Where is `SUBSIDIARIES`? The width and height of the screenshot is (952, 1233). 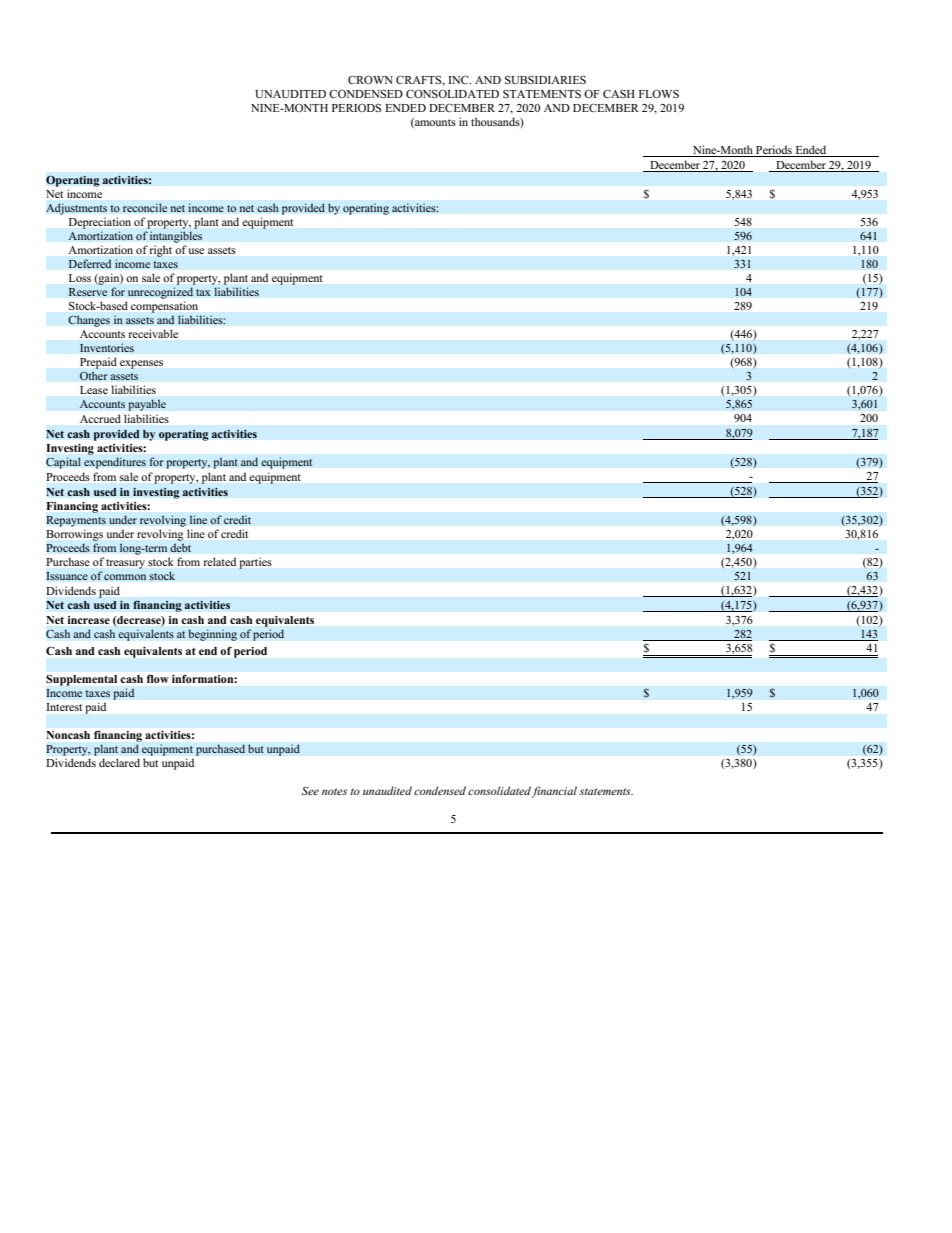
SUBSIDIARIES is located at coordinates (545, 80).
